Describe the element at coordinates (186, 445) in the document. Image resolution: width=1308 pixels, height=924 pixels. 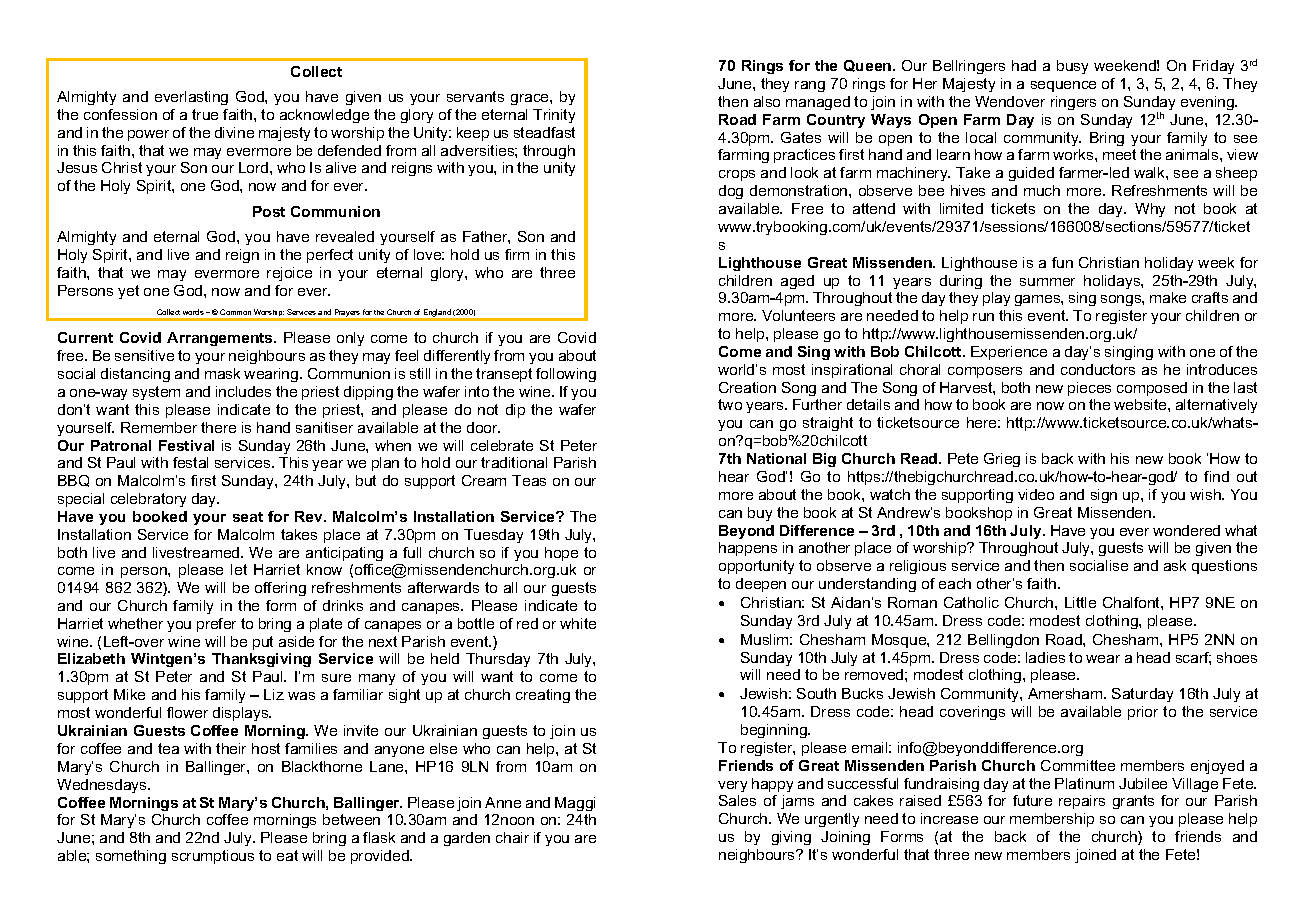
I see `Festival` at that location.
